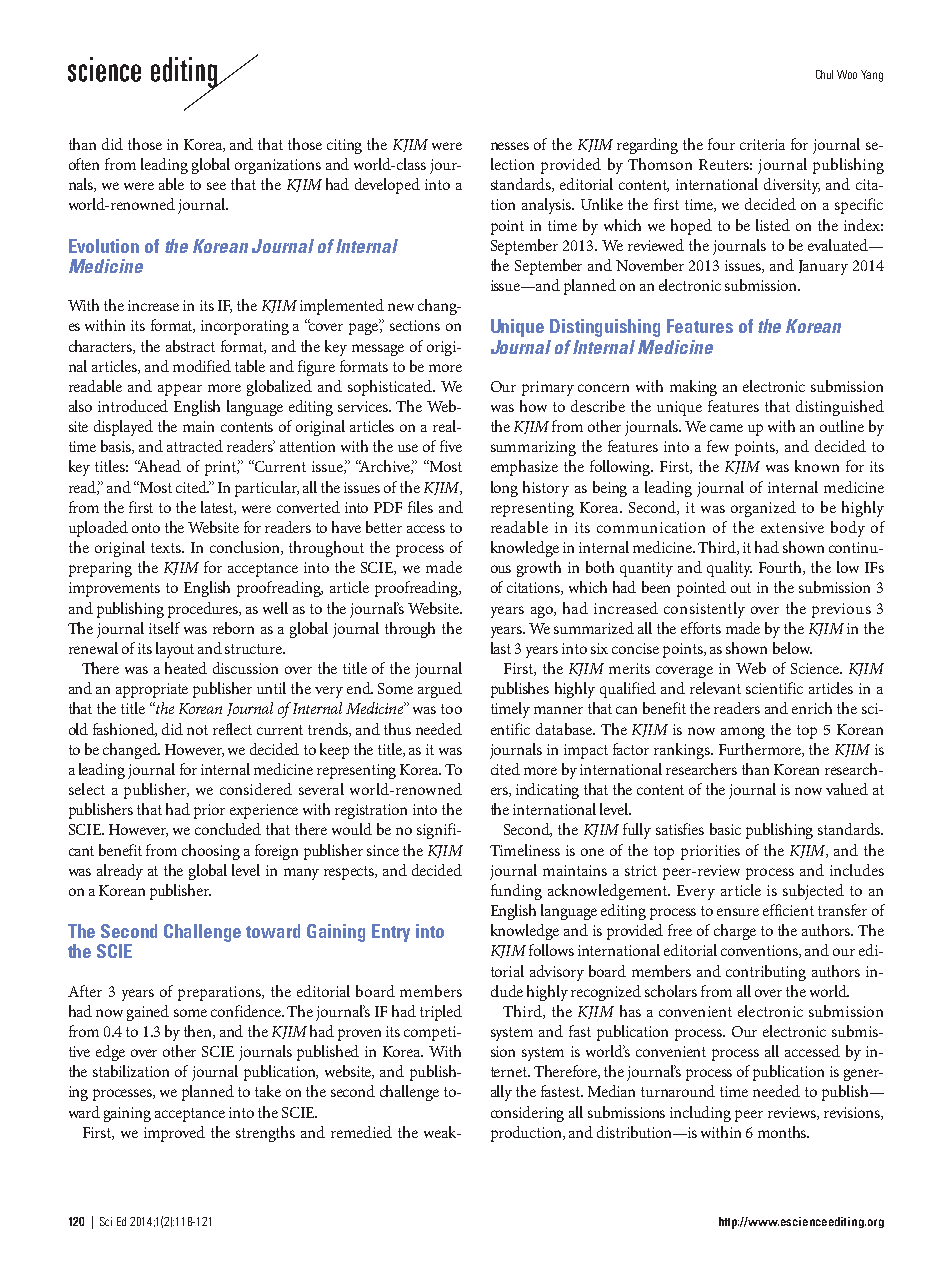 This screenshot has width=952, height=1270. What do you see at coordinates (726, 428) in the screenshot?
I see `came` at bounding box center [726, 428].
